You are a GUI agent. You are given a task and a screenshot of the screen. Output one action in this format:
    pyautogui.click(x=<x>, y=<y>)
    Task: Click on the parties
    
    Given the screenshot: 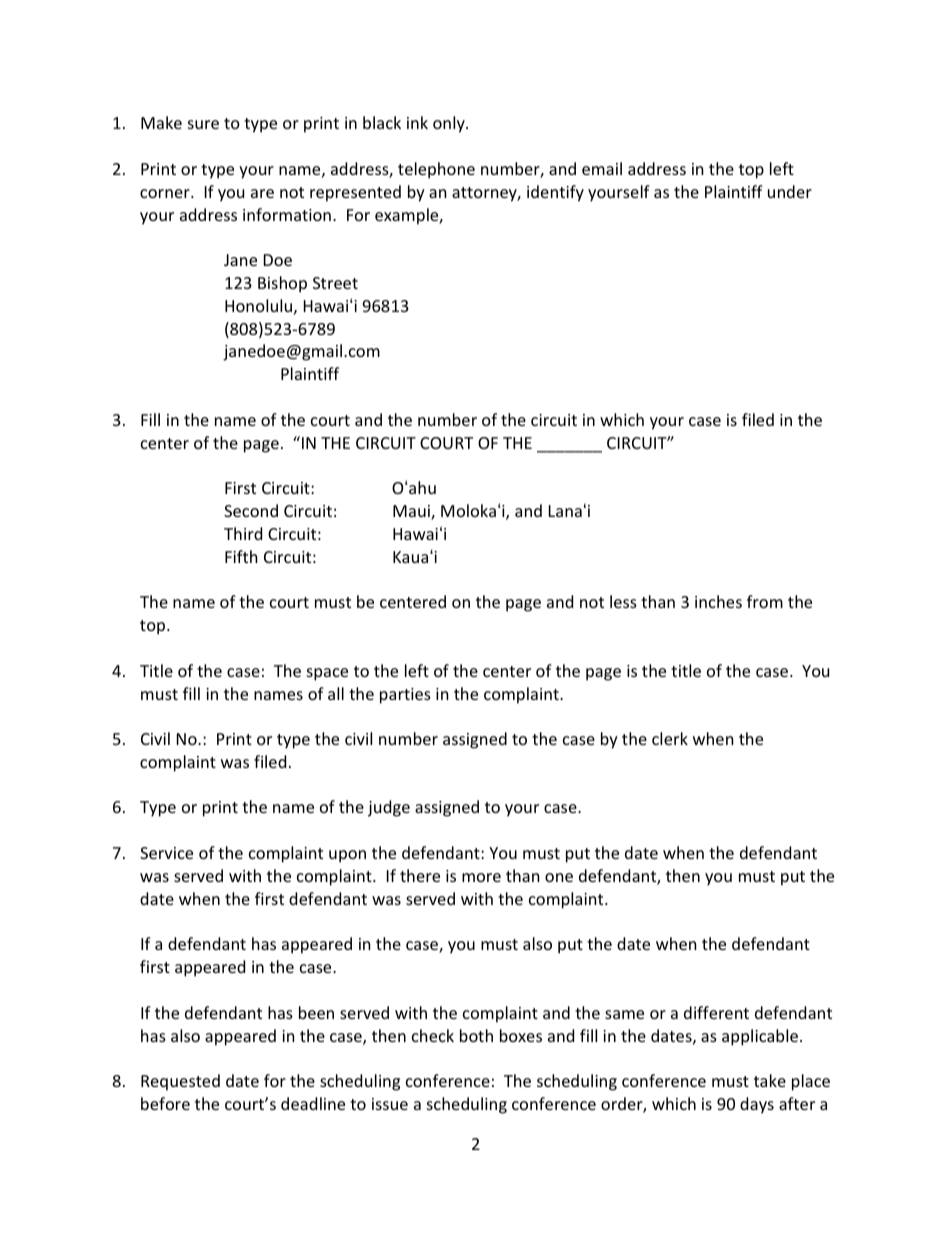 What is the action you would take?
    pyautogui.click(x=405, y=696)
